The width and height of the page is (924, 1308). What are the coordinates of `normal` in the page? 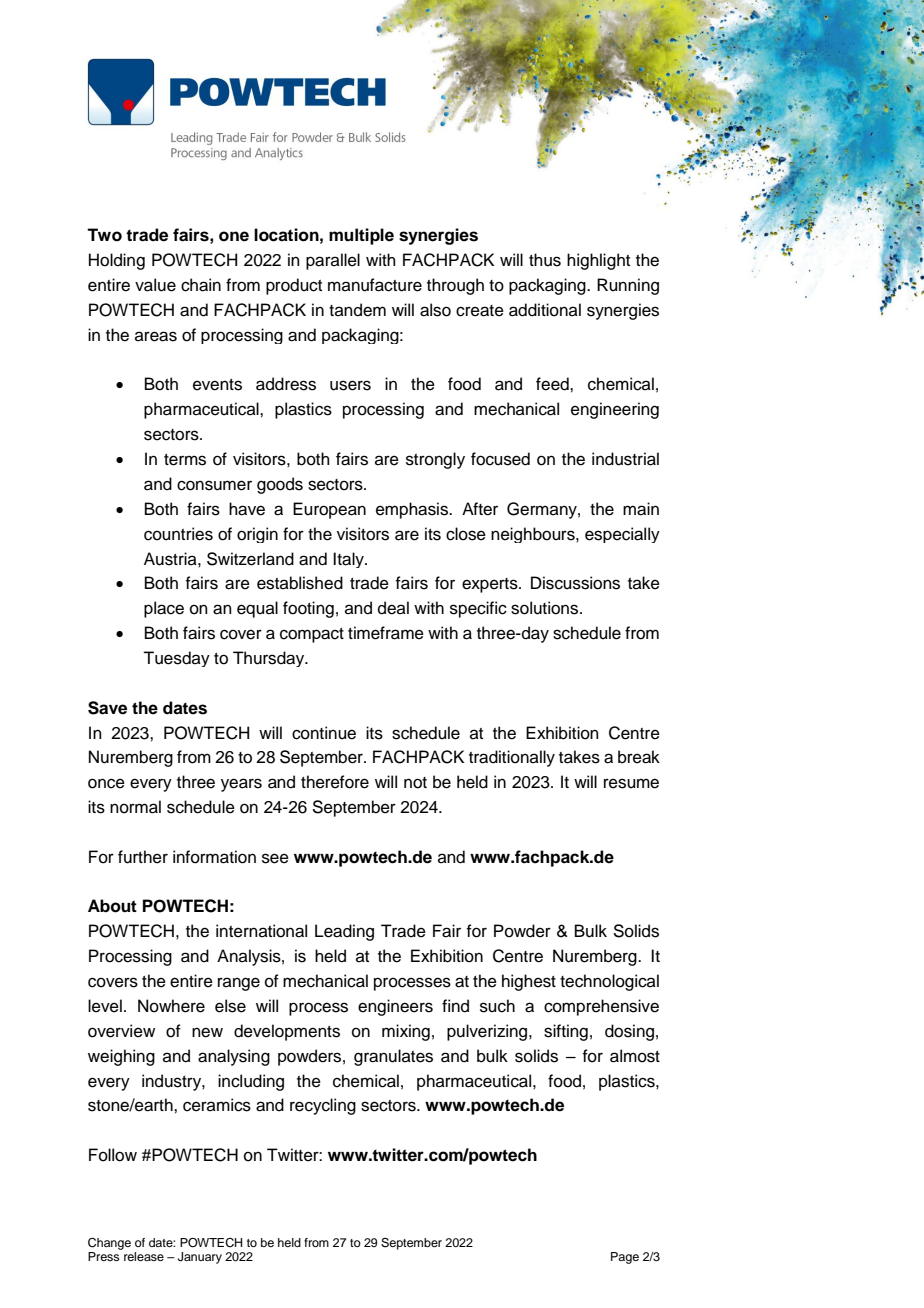 It's located at (135, 807).
